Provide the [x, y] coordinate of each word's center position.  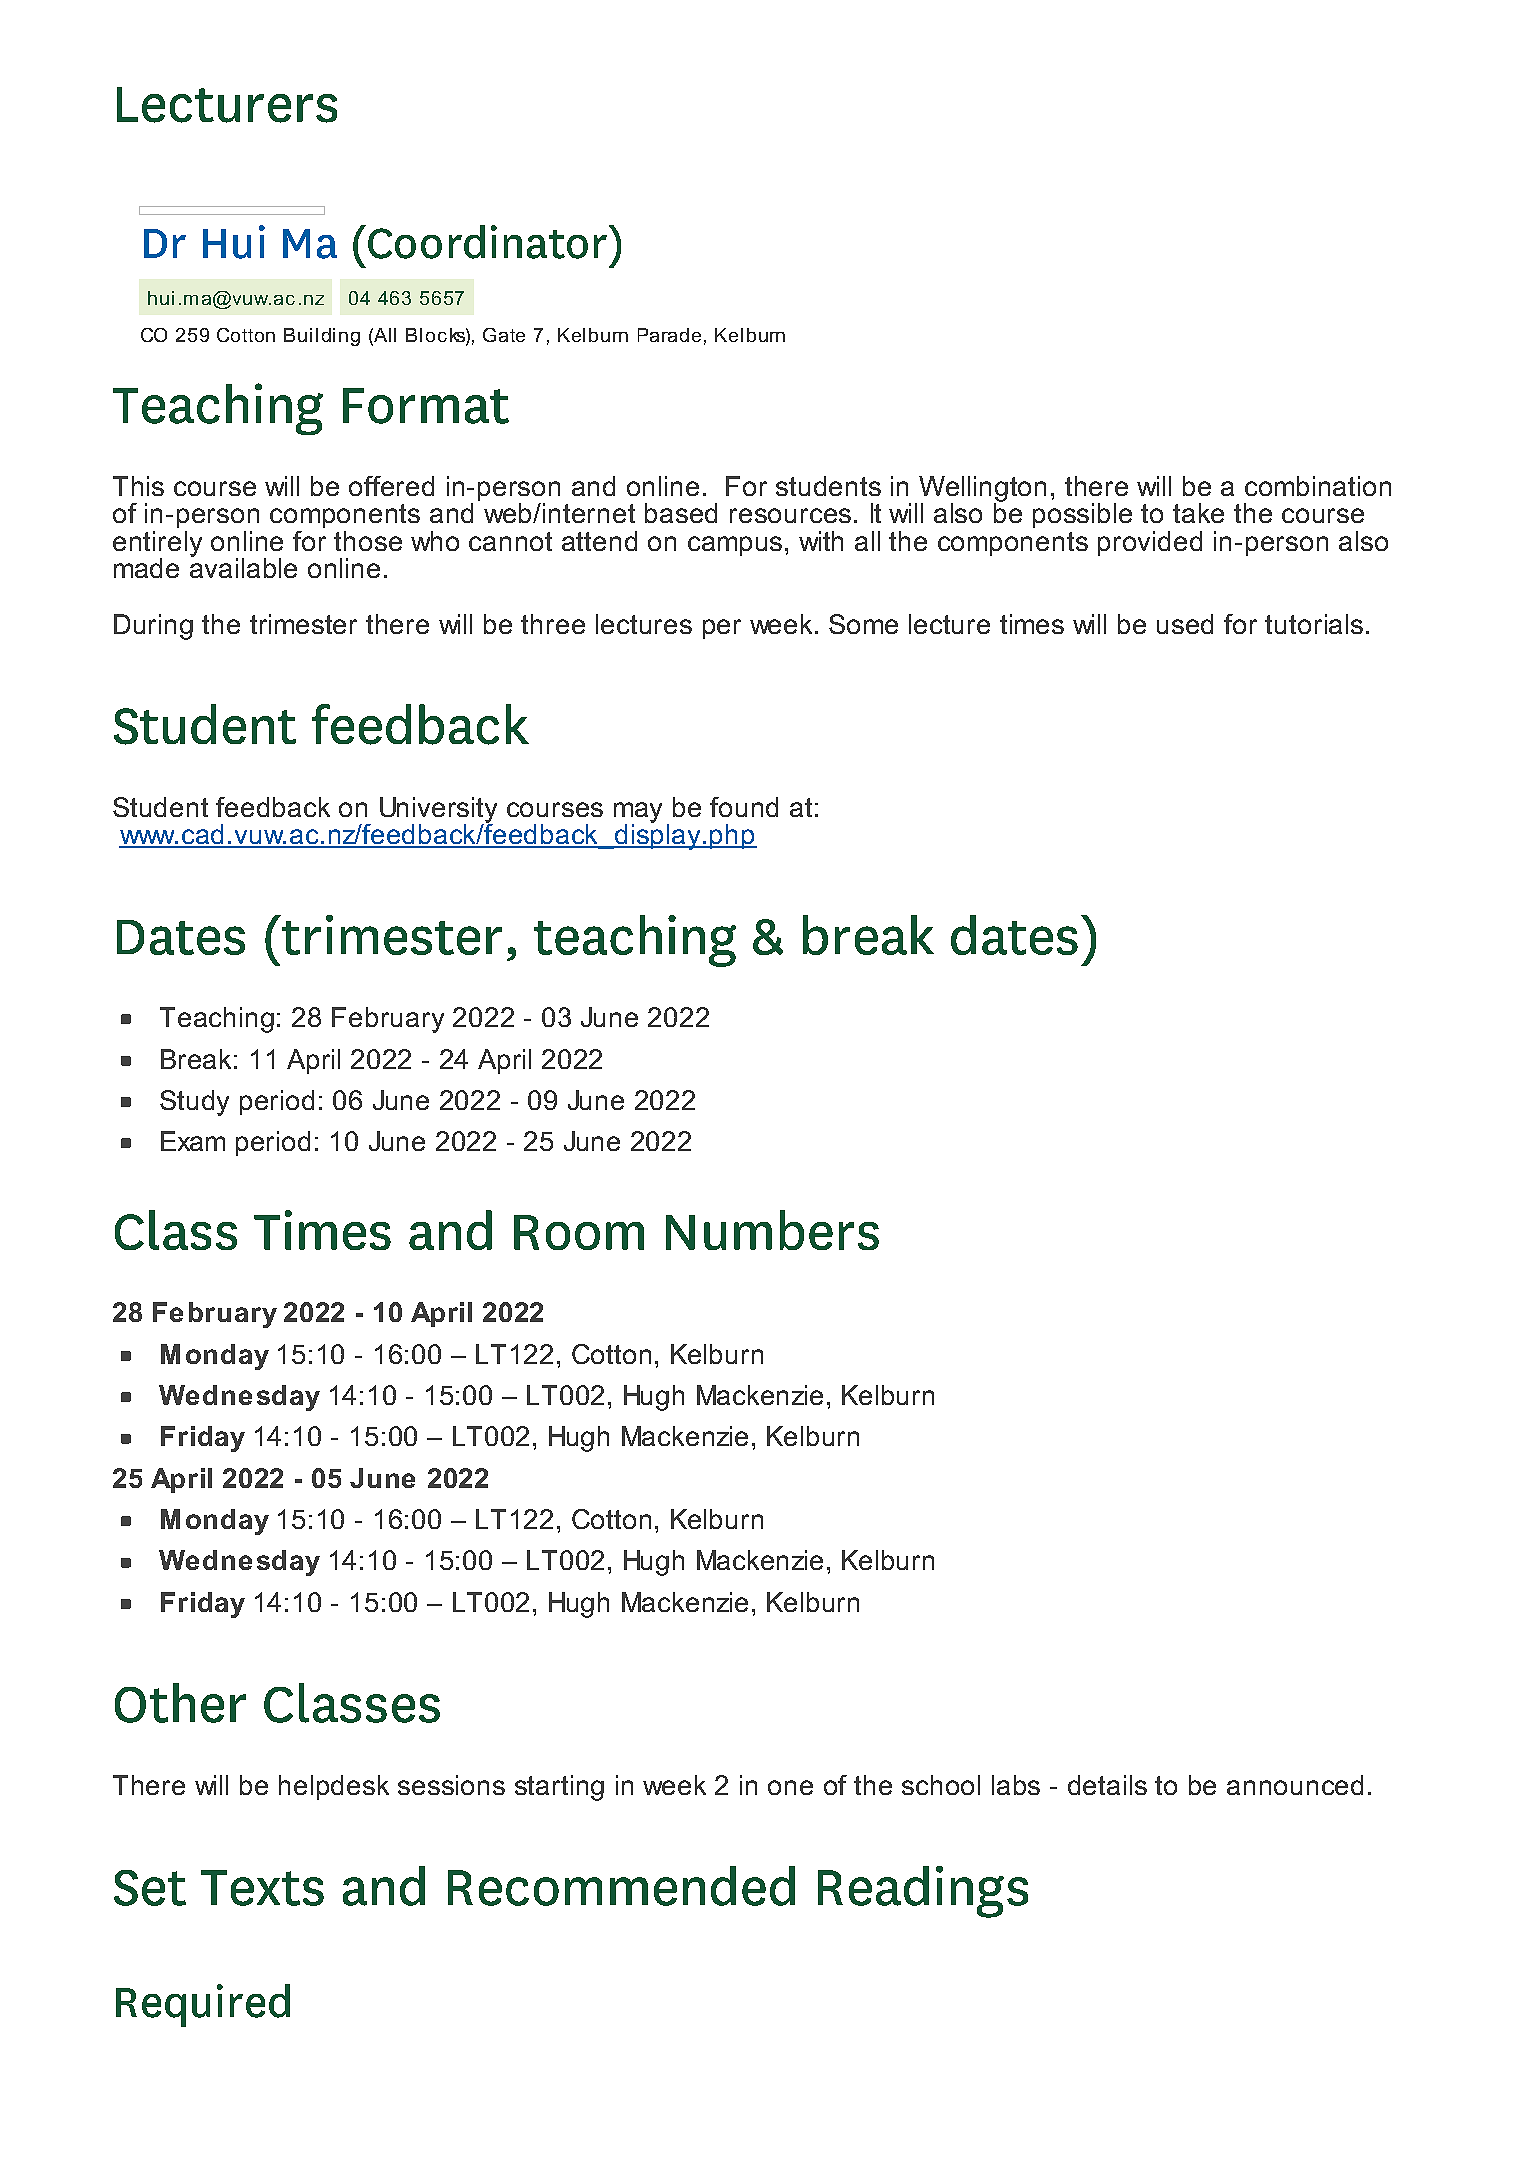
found [744, 807]
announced [1295, 1785]
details [1107, 1785]
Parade [669, 335]
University [438, 811]
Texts [262, 1888]
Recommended [621, 1886]
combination [1318, 486]
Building [322, 337]
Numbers [772, 1230]
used [1185, 624]
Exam [193, 1141]
